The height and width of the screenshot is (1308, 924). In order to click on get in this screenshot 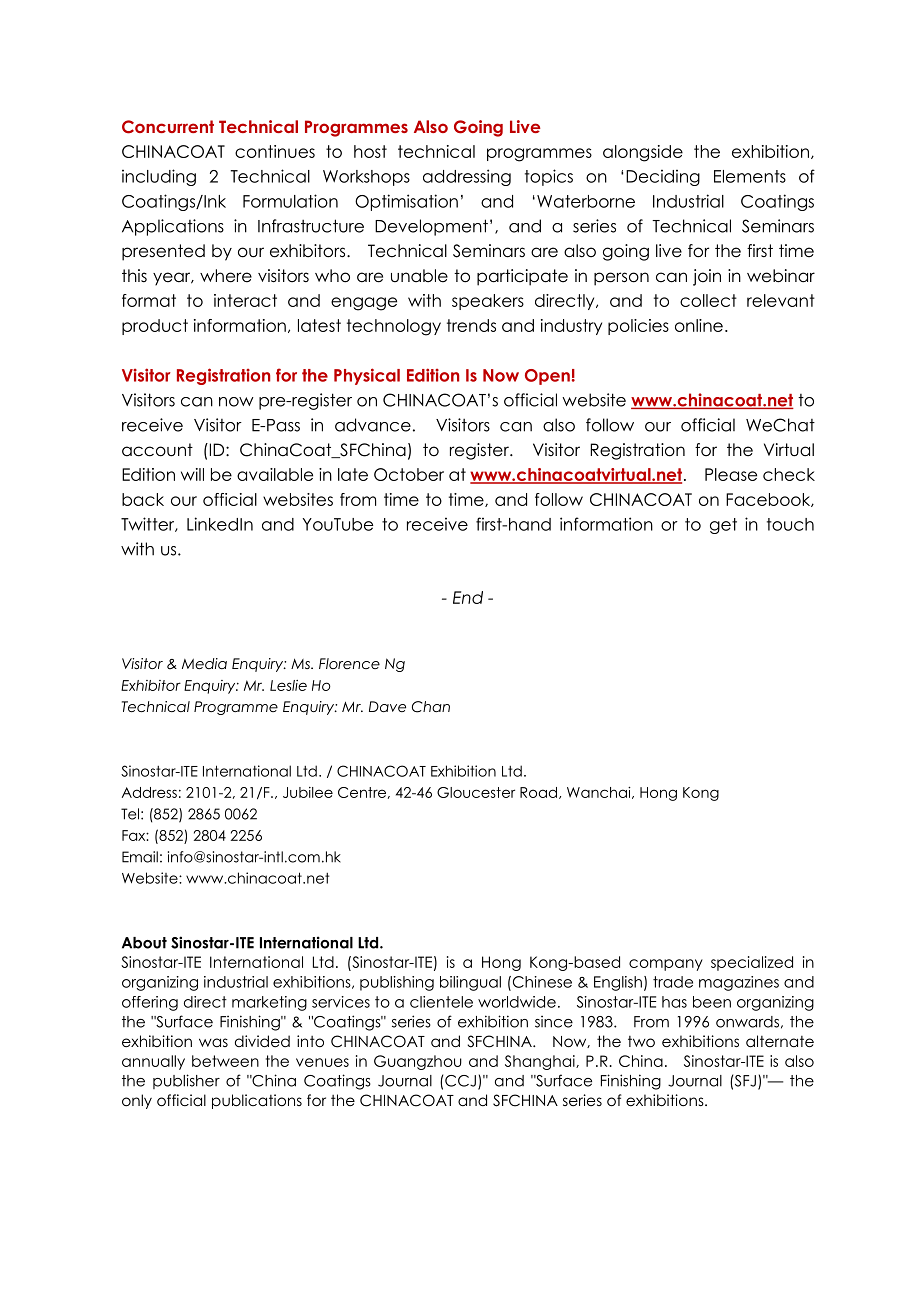, I will do `click(723, 526)`.
